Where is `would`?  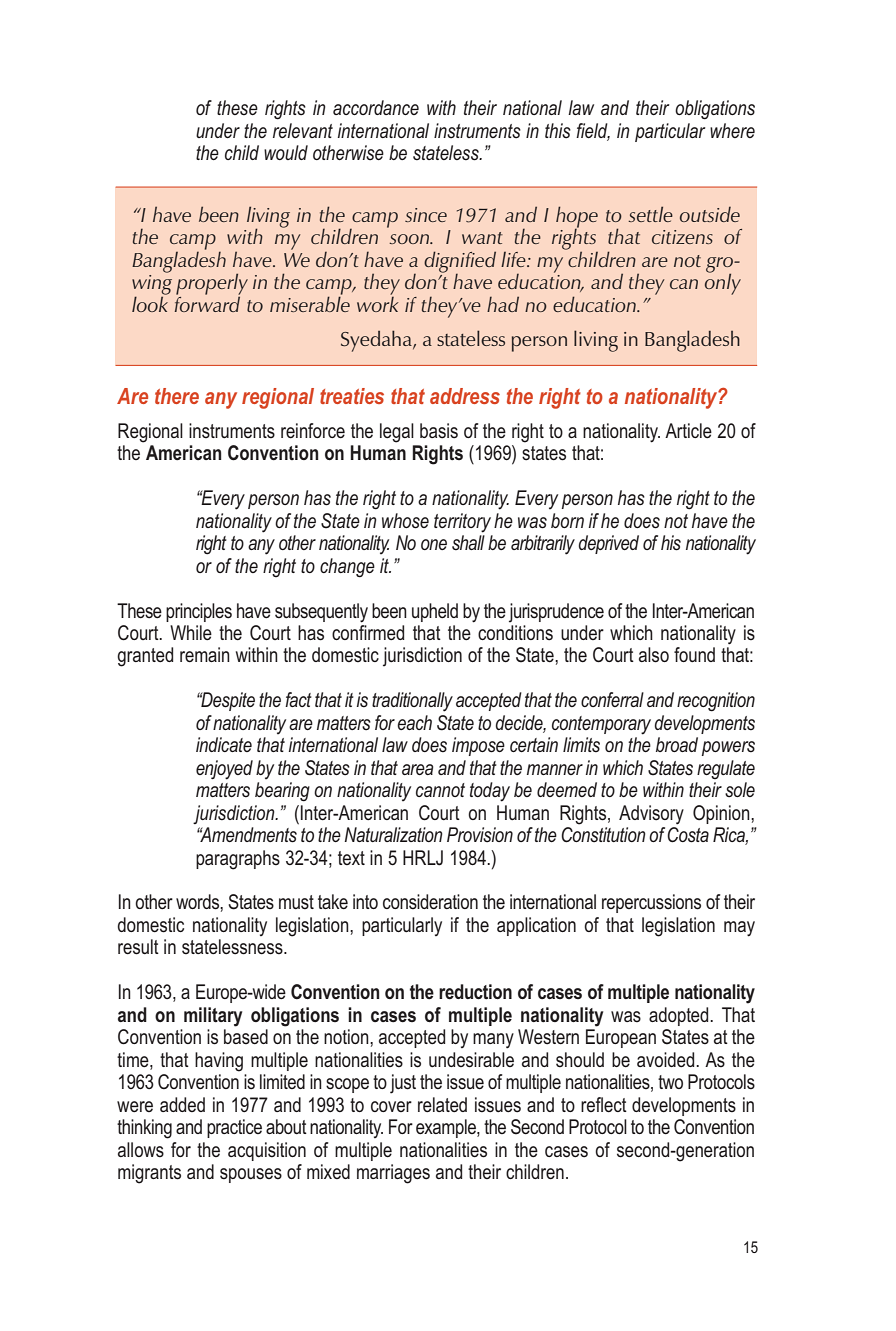 would is located at coordinates (286, 152).
